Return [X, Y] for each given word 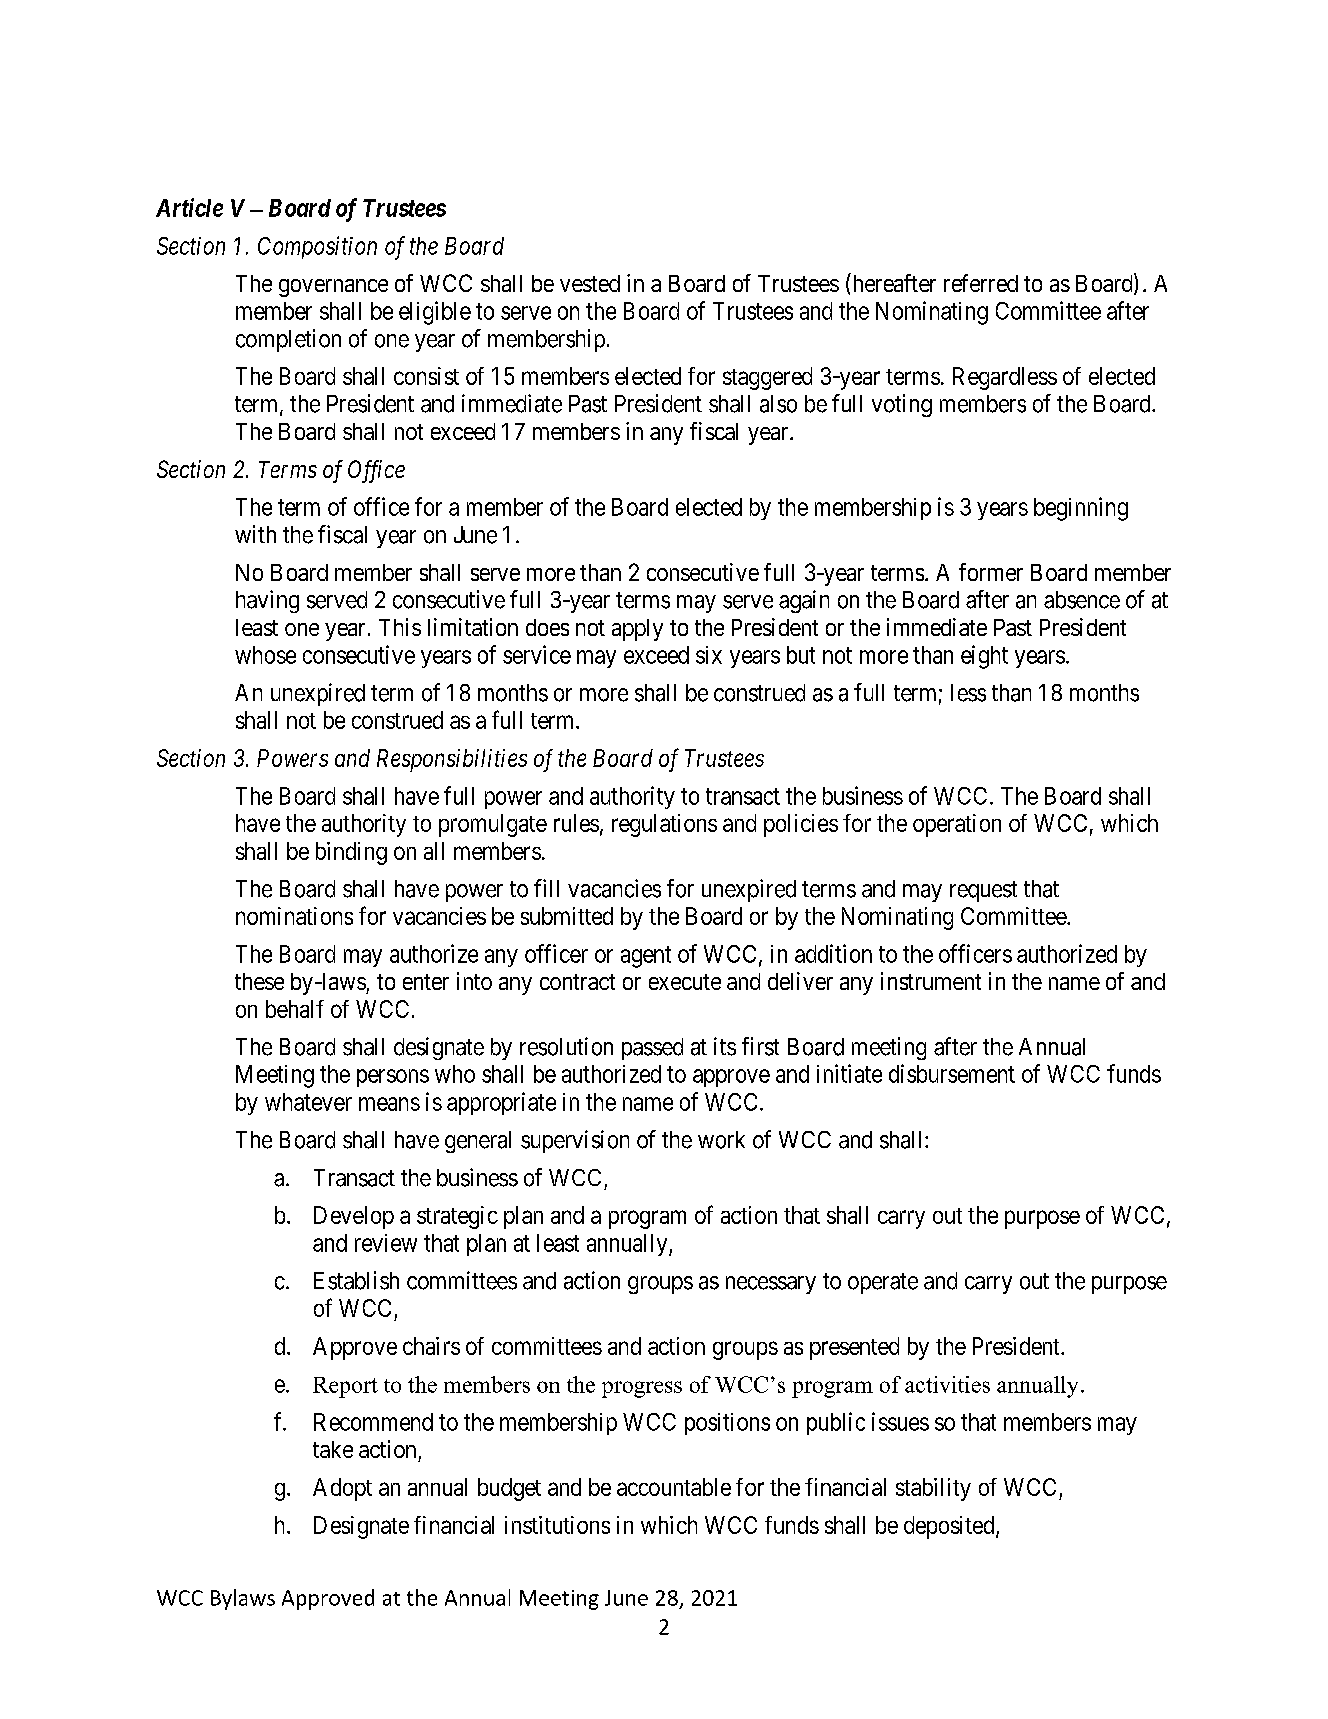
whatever [308, 1102]
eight [984, 657]
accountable [674, 1487]
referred [981, 283]
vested [590, 283]
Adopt [342, 1489]
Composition [317, 247]
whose [265, 655]
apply [637, 630]
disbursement [952, 1073]
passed [652, 1049]
